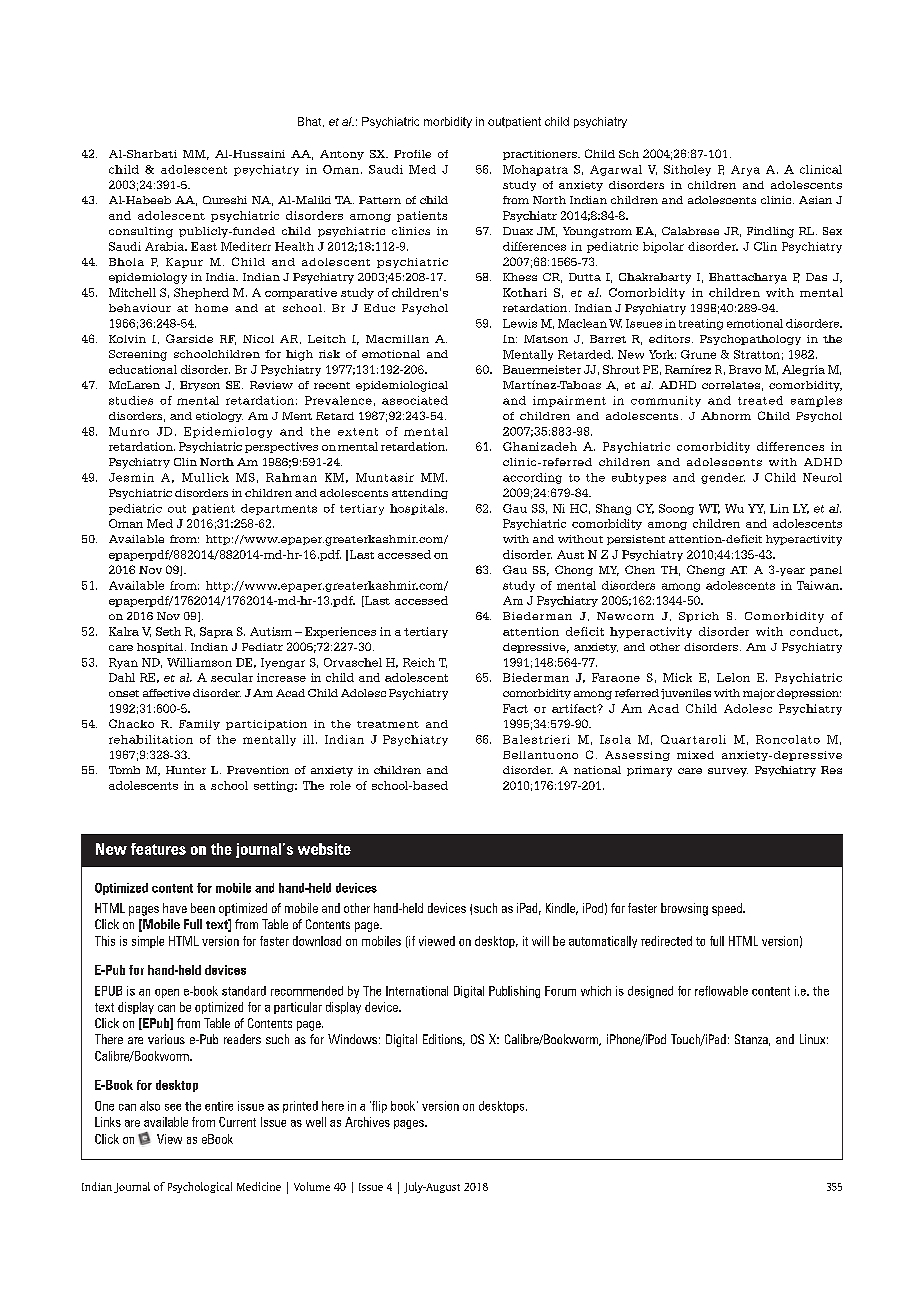  I want to click on role, so click(340, 785).
